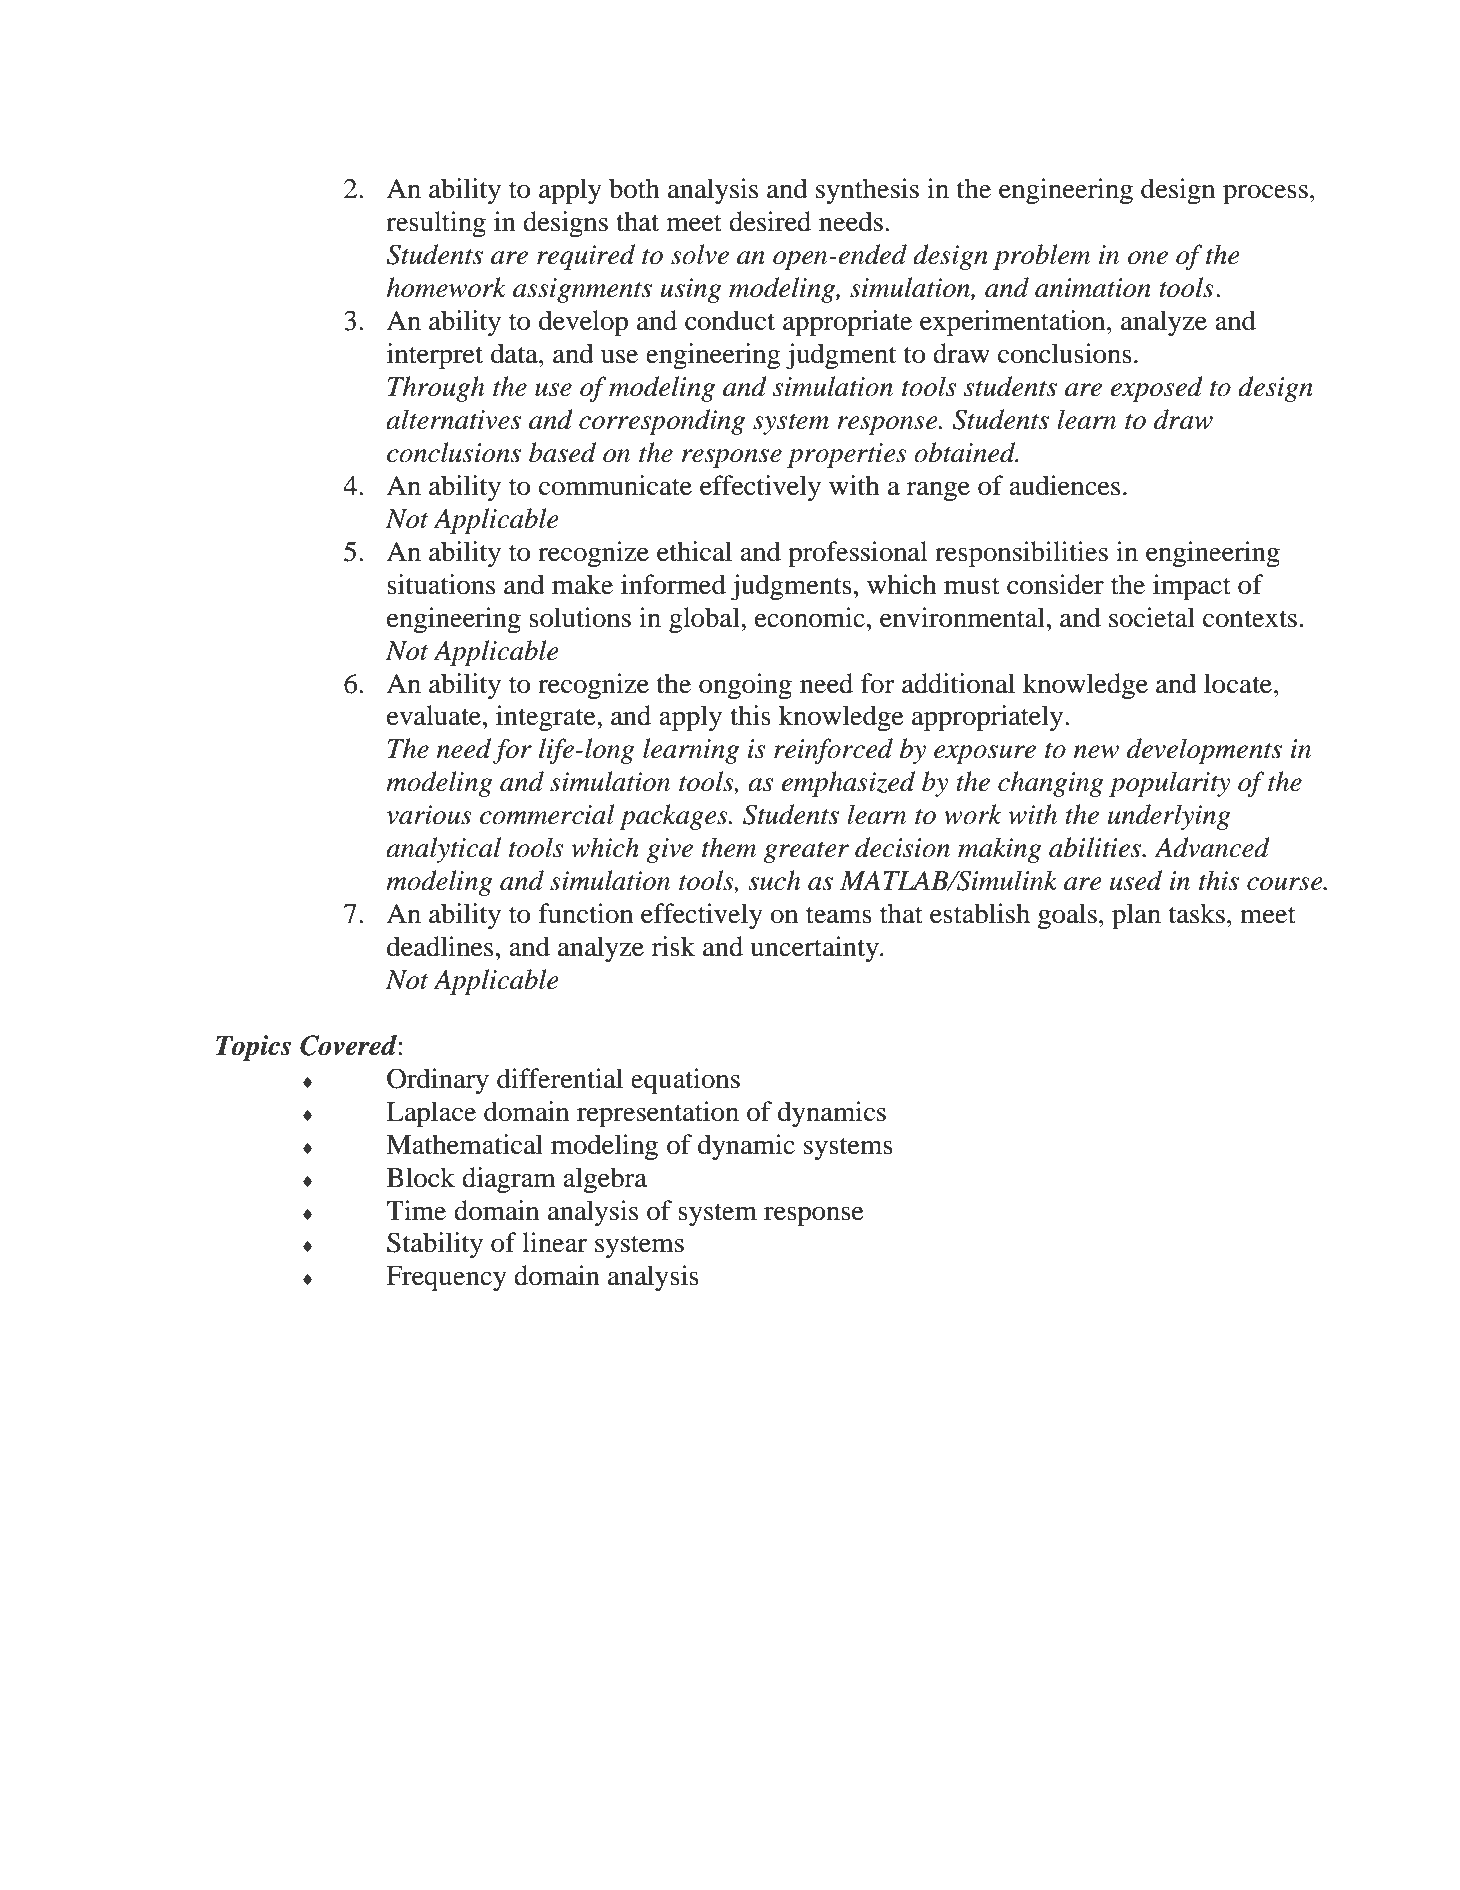  What do you see at coordinates (1136, 916) in the image?
I see `plan` at bounding box center [1136, 916].
